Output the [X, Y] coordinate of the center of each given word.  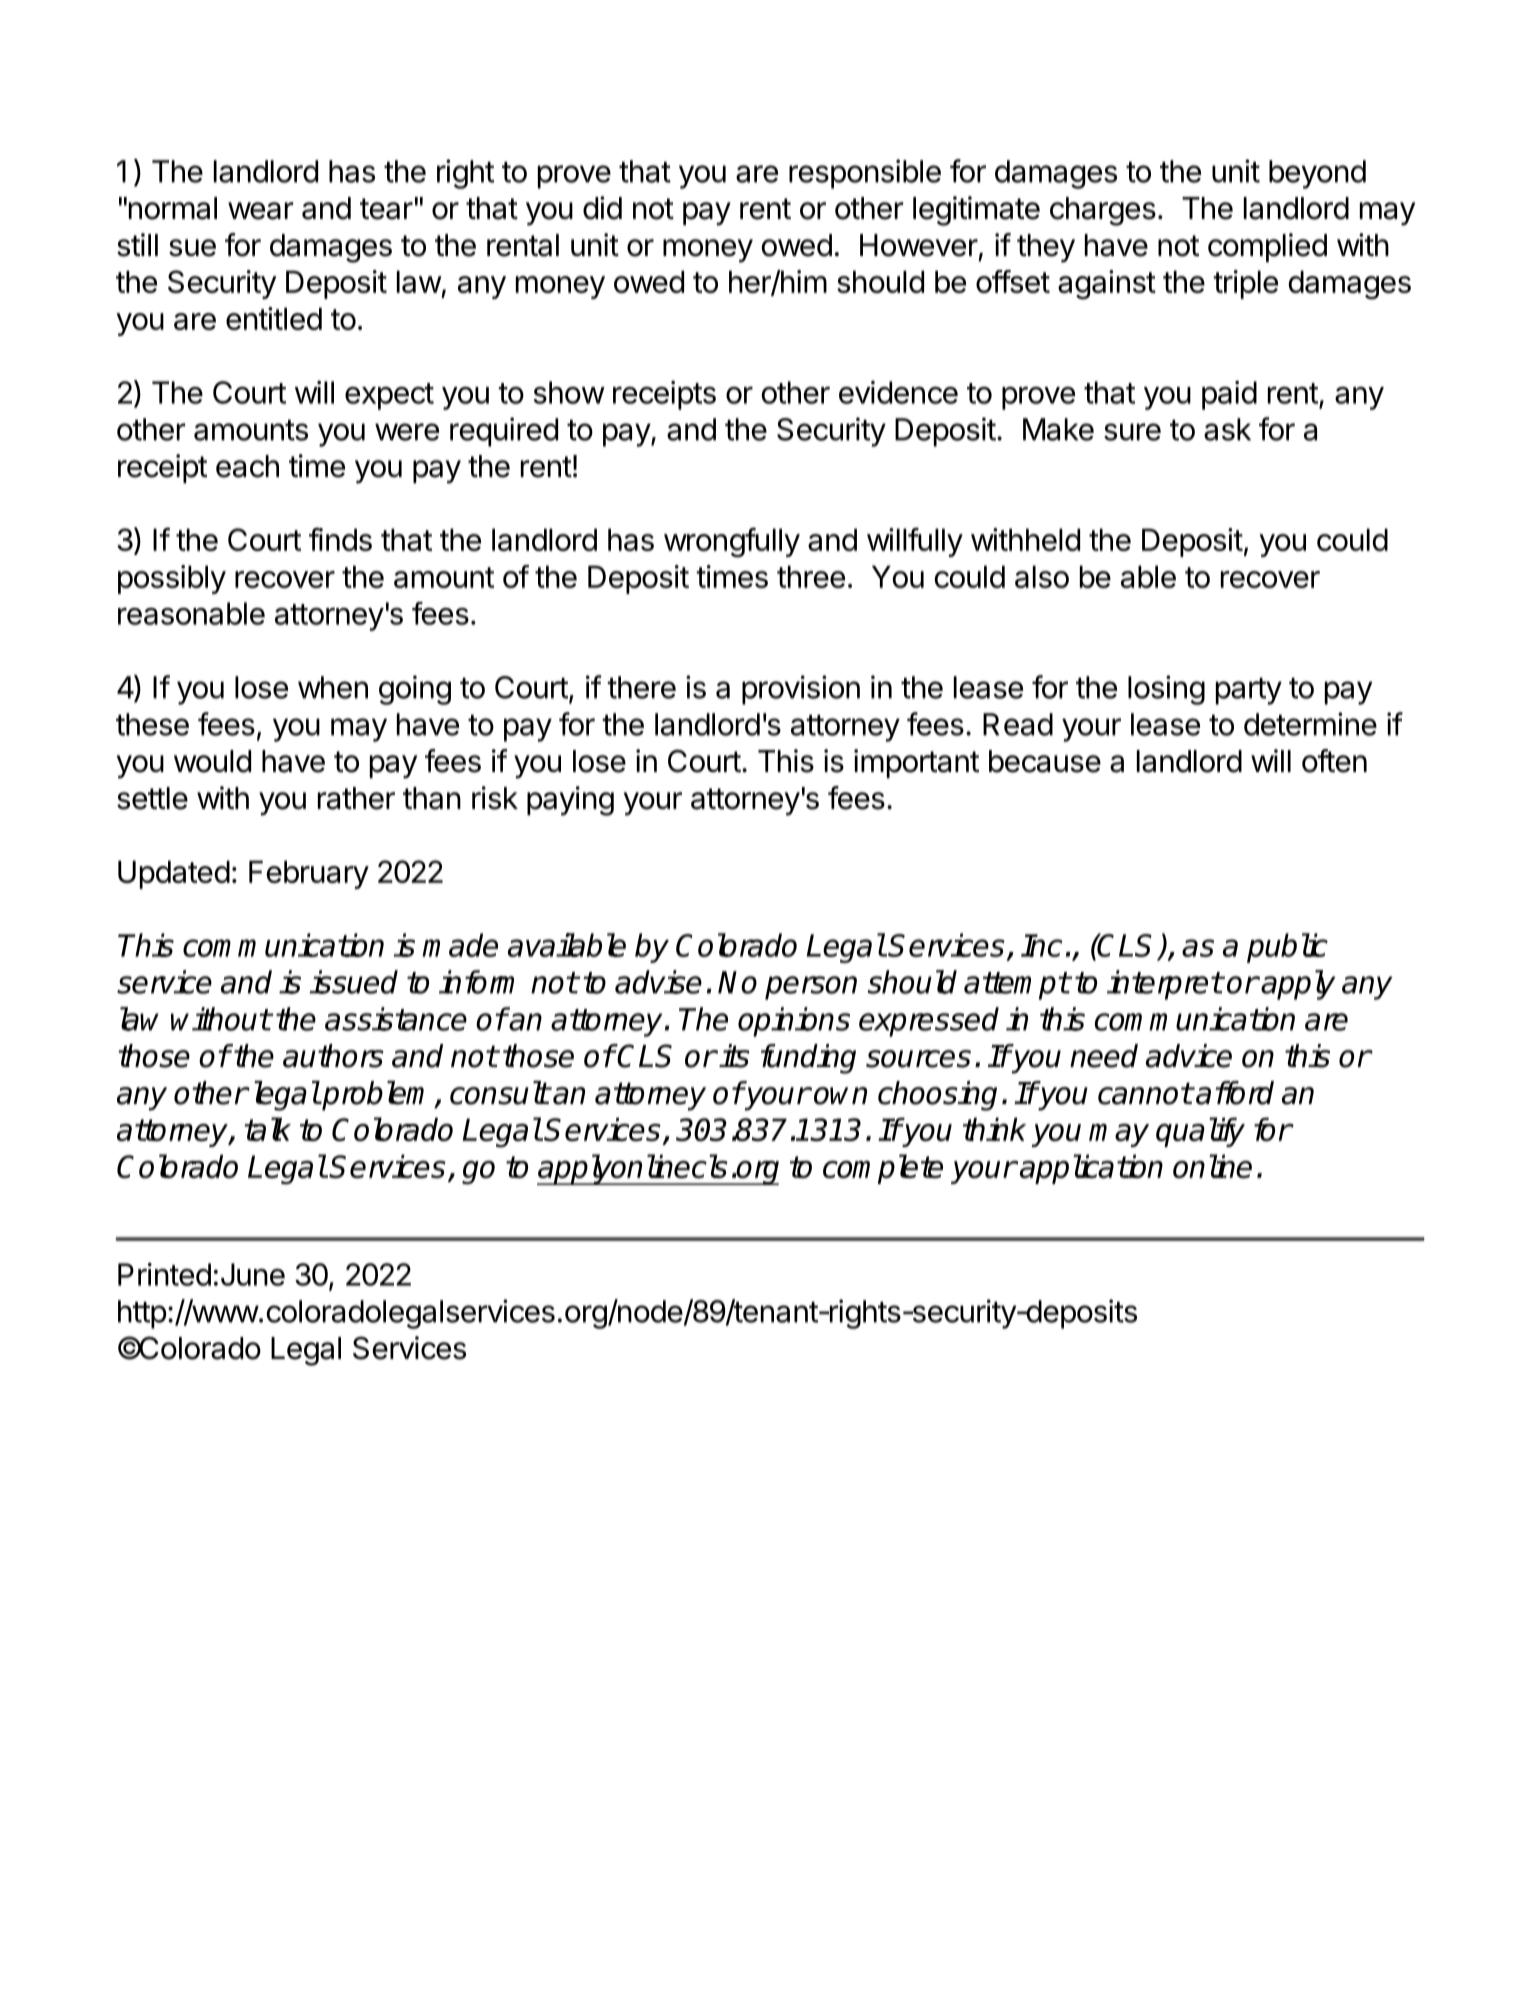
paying [570, 801]
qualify [1200, 1132]
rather [356, 798]
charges [1103, 211]
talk [267, 1129]
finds [340, 539]
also [1042, 576]
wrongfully [732, 542]
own [840, 1096]
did [602, 208]
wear [260, 211]
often [1334, 761]
